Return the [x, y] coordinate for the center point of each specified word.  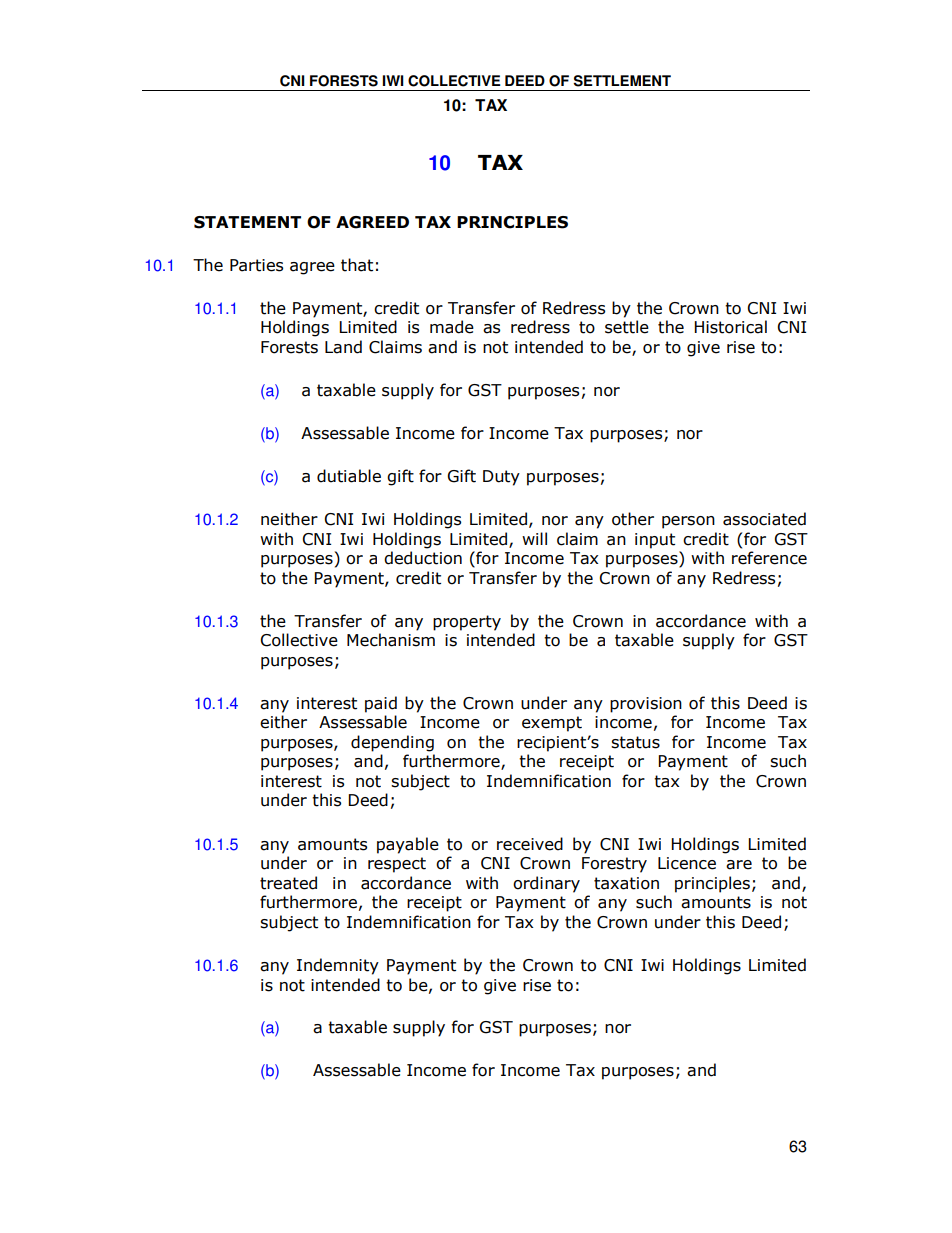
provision [646, 705]
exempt [552, 724]
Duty [501, 478]
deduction [423, 558]
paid [381, 704]
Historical [730, 327]
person [688, 522]
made [452, 327]
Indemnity [338, 966]
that [357, 265]
